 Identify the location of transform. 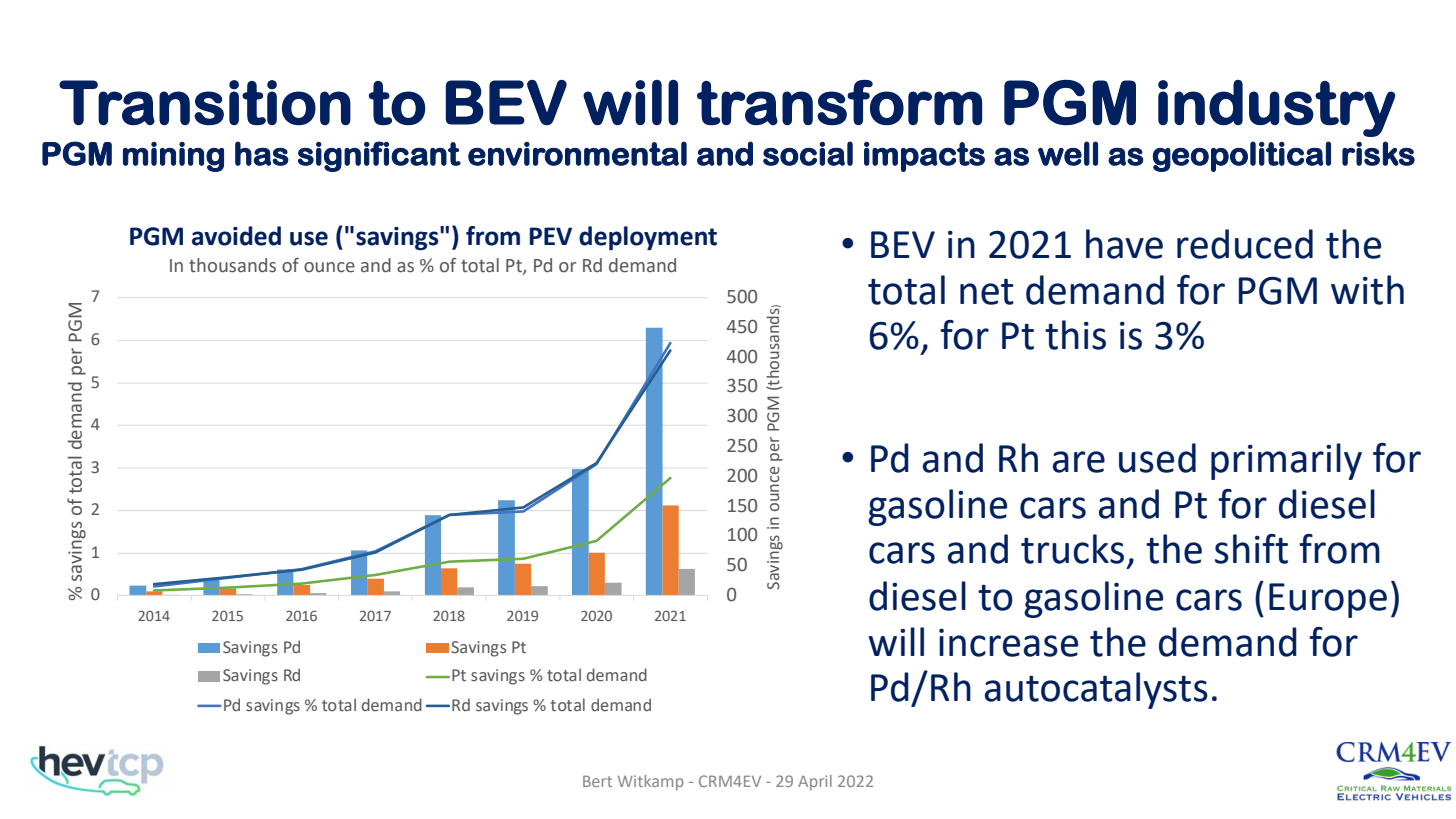
(839, 102).
